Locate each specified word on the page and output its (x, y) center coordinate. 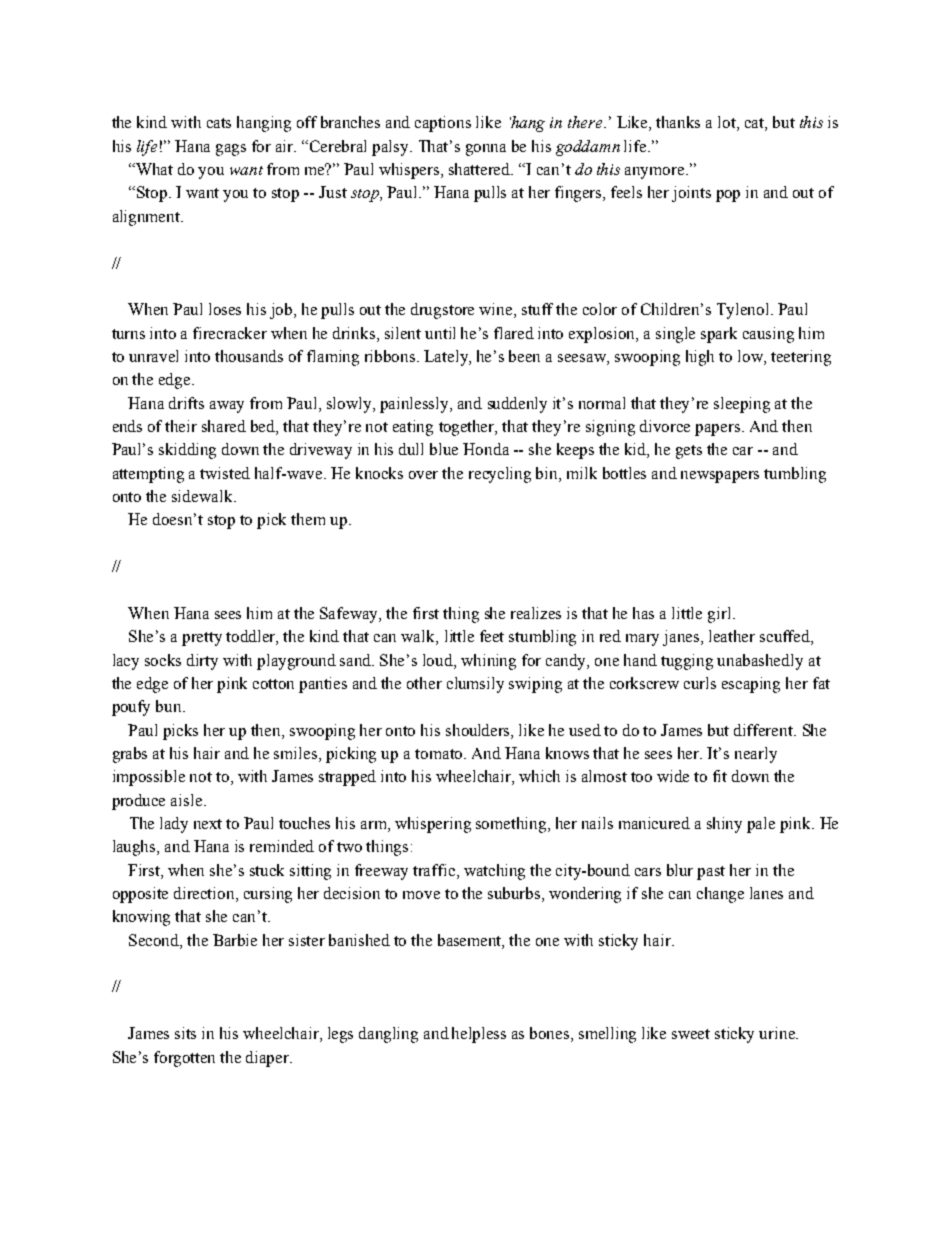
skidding (187, 451)
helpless (479, 1035)
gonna (486, 150)
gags (231, 150)
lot (728, 123)
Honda (486, 449)
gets (689, 452)
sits (185, 1033)
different (764, 730)
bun (170, 706)
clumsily (475, 685)
